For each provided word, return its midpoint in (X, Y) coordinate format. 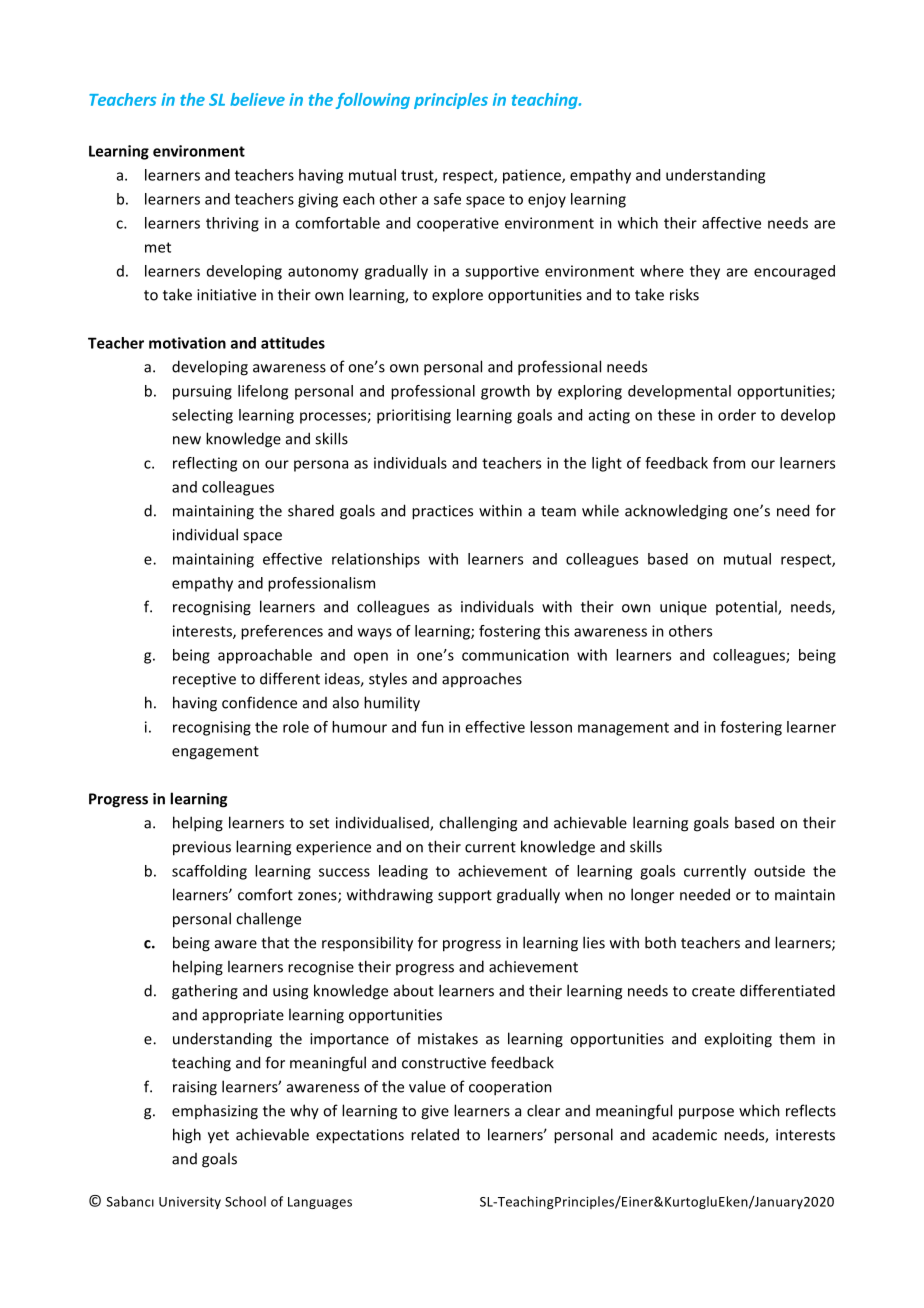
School (245, 1201)
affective (731, 223)
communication (515, 655)
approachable (265, 656)
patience (533, 176)
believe (257, 99)
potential (747, 607)
